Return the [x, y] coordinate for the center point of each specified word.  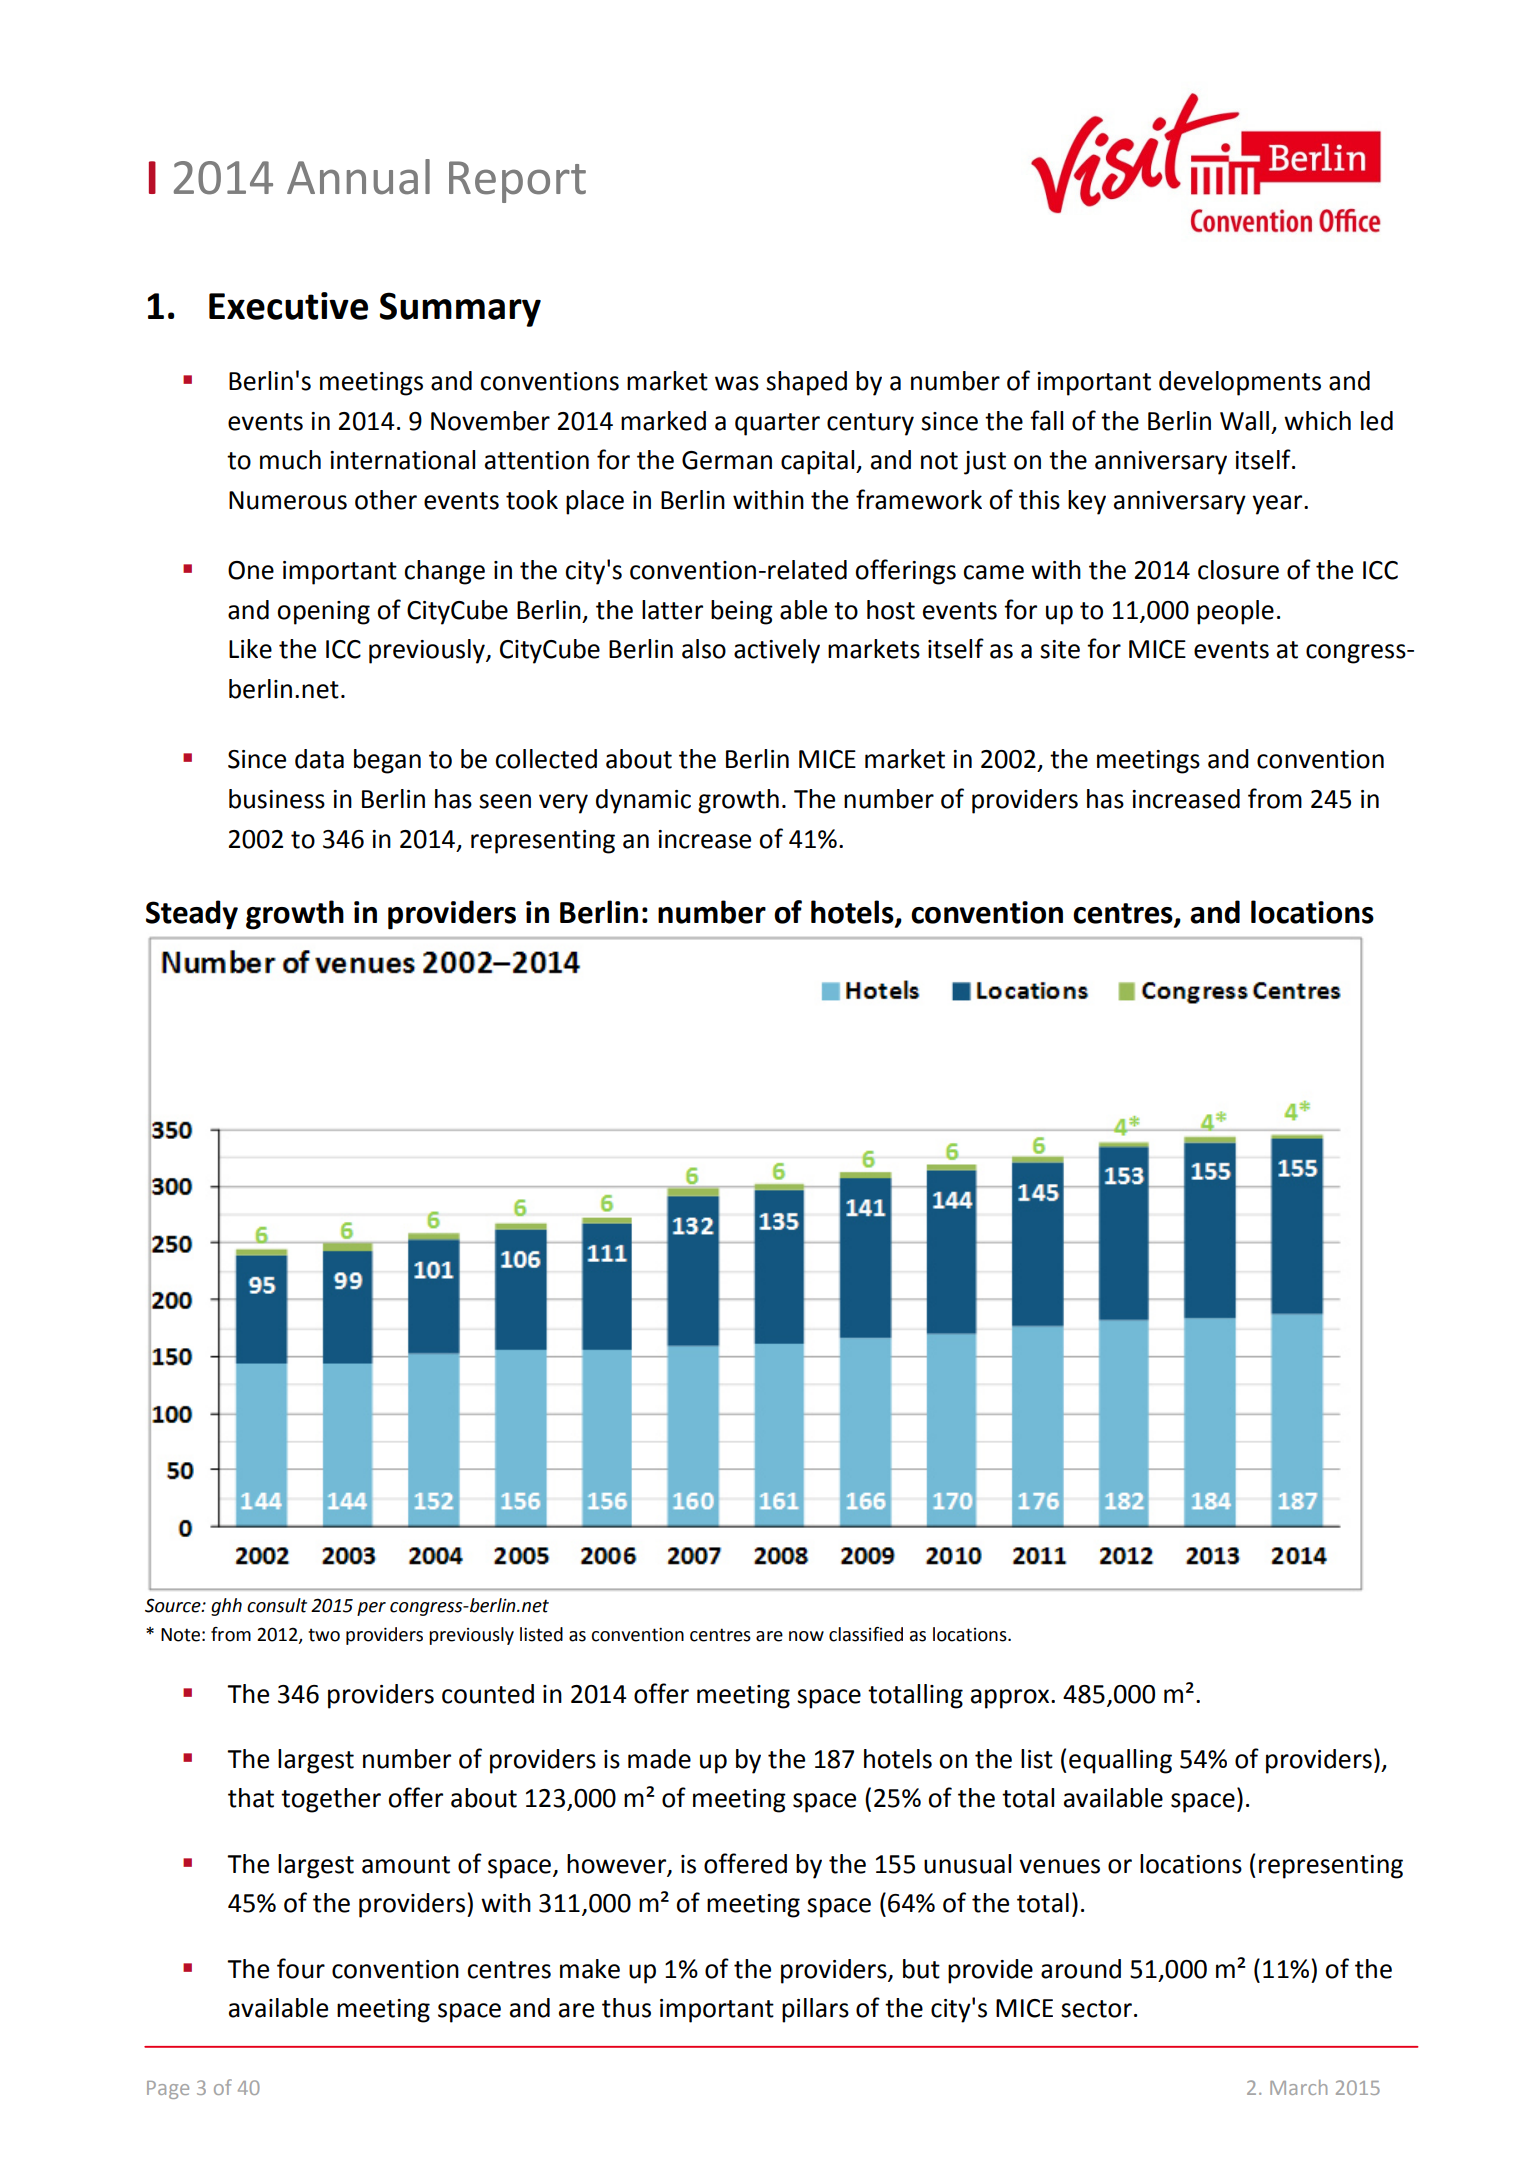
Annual [358, 177]
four [301, 1968]
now [806, 1636]
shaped [806, 383]
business [277, 799]
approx [1011, 1699]
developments [1240, 383]
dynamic [643, 801]
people [1235, 612]
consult [277, 1605]
